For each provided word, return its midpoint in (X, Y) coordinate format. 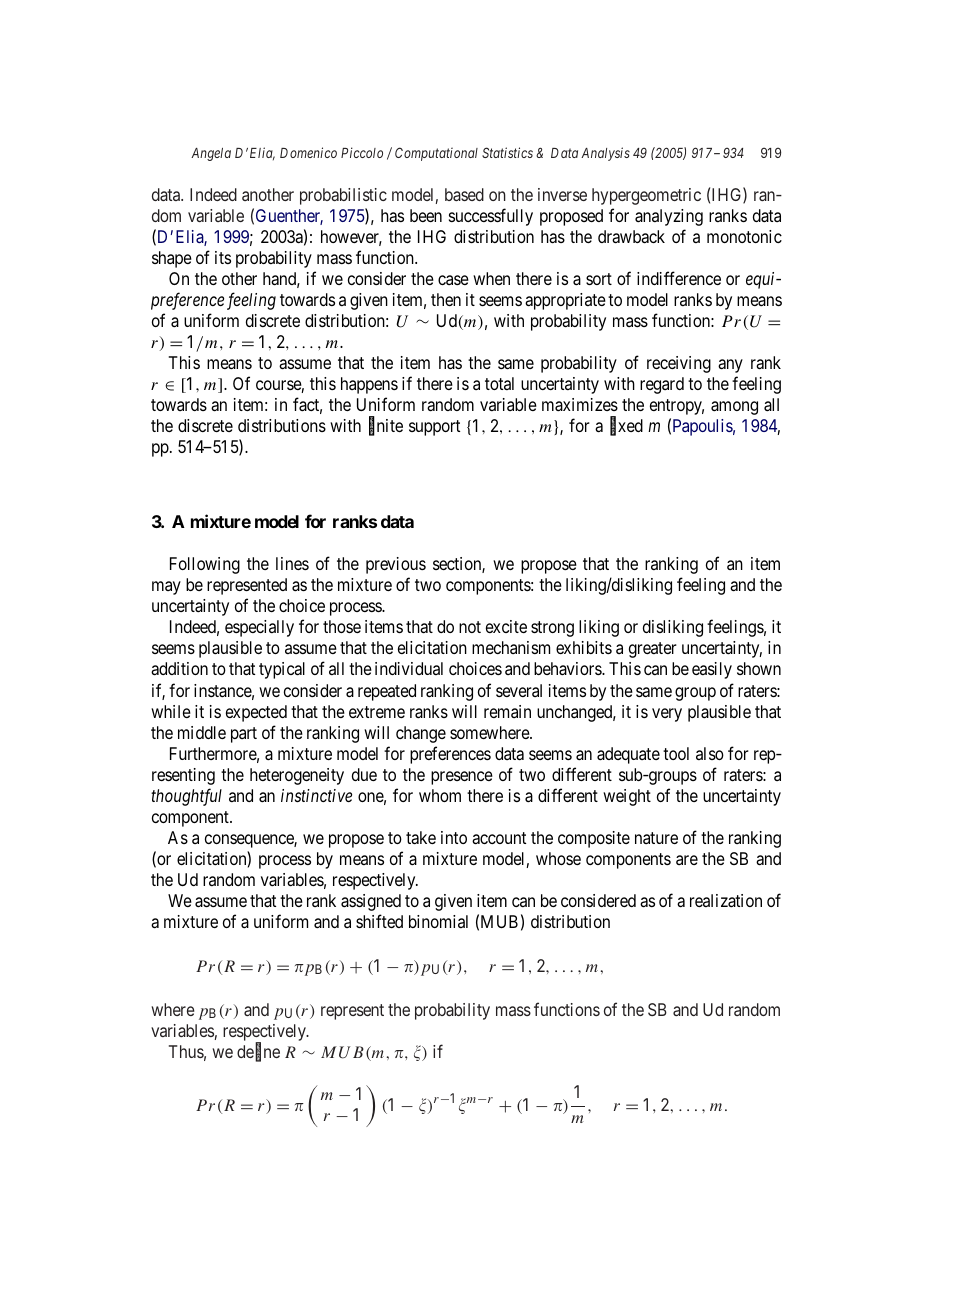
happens (369, 385)
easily (712, 670)
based (464, 194)
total (499, 383)
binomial (438, 921)
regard (662, 385)
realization (726, 901)
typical (282, 670)
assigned (371, 902)
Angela (211, 154)
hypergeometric (646, 196)
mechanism (511, 647)
